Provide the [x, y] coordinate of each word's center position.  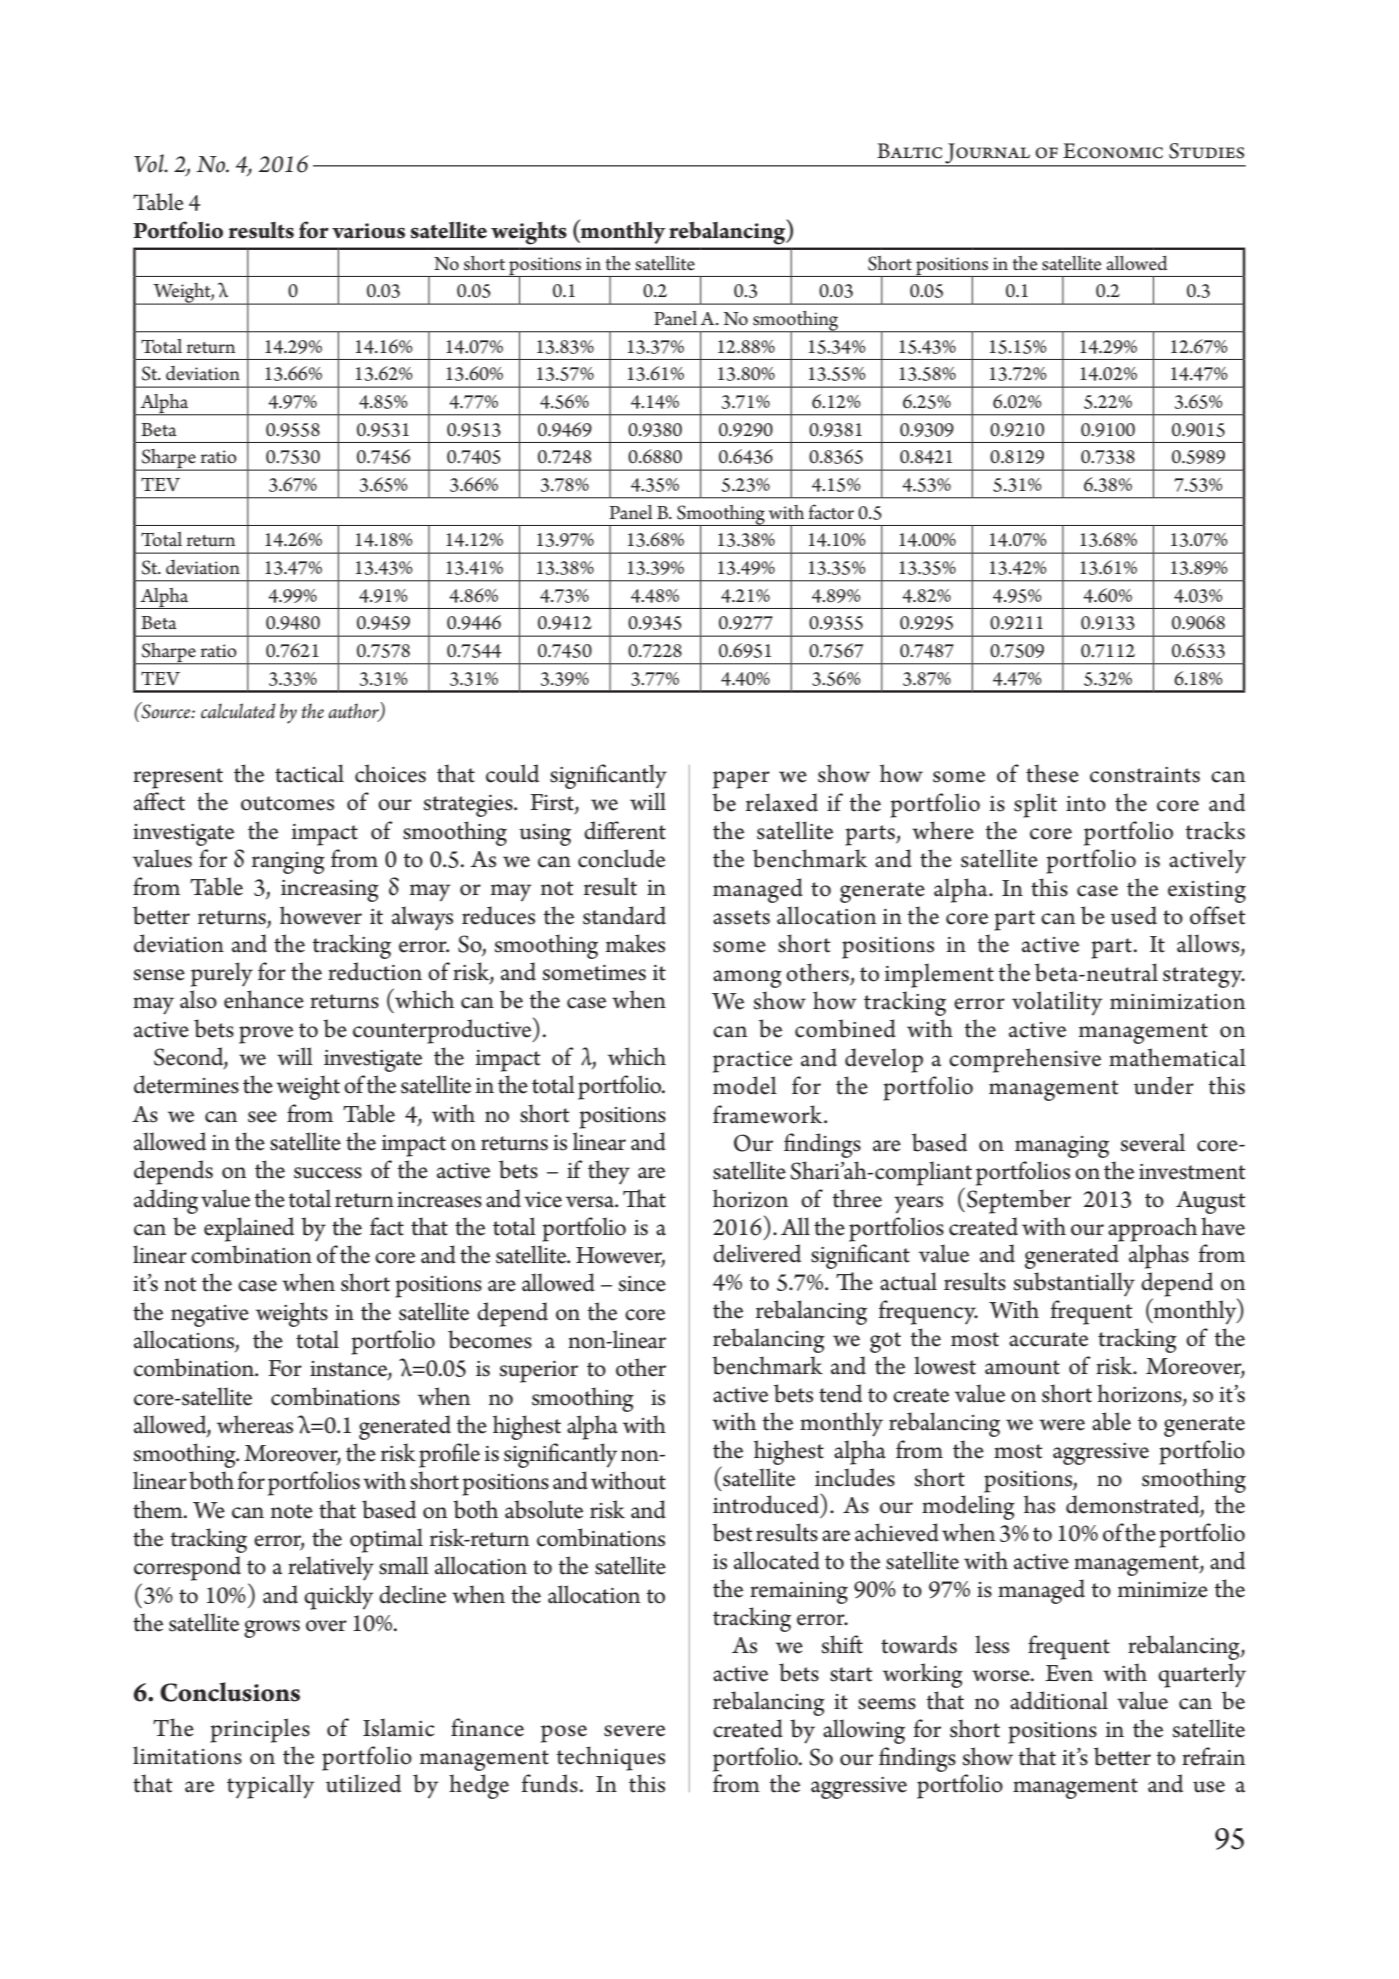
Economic [1113, 151]
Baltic [909, 151]
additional [1059, 1700]
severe [634, 1731]
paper [741, 780]
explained [249, 1229]
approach [1152, 1229]
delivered [757, 1253]
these [1052, 773]
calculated [238, 711]
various [368, 231]
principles [260, 1730]
